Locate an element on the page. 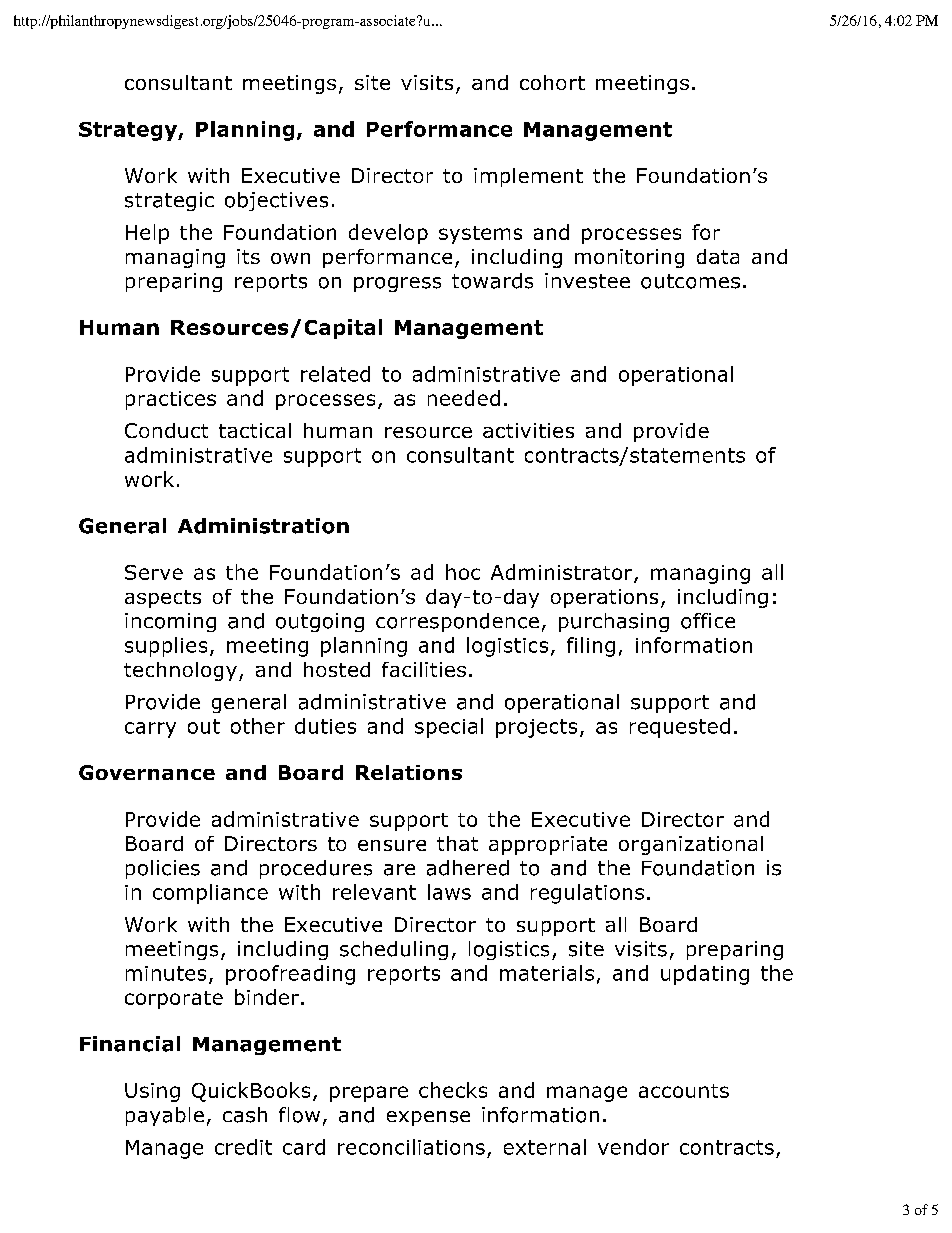 This page has width=952, height=1233. correspondence is located at coordinates (457, 622).
